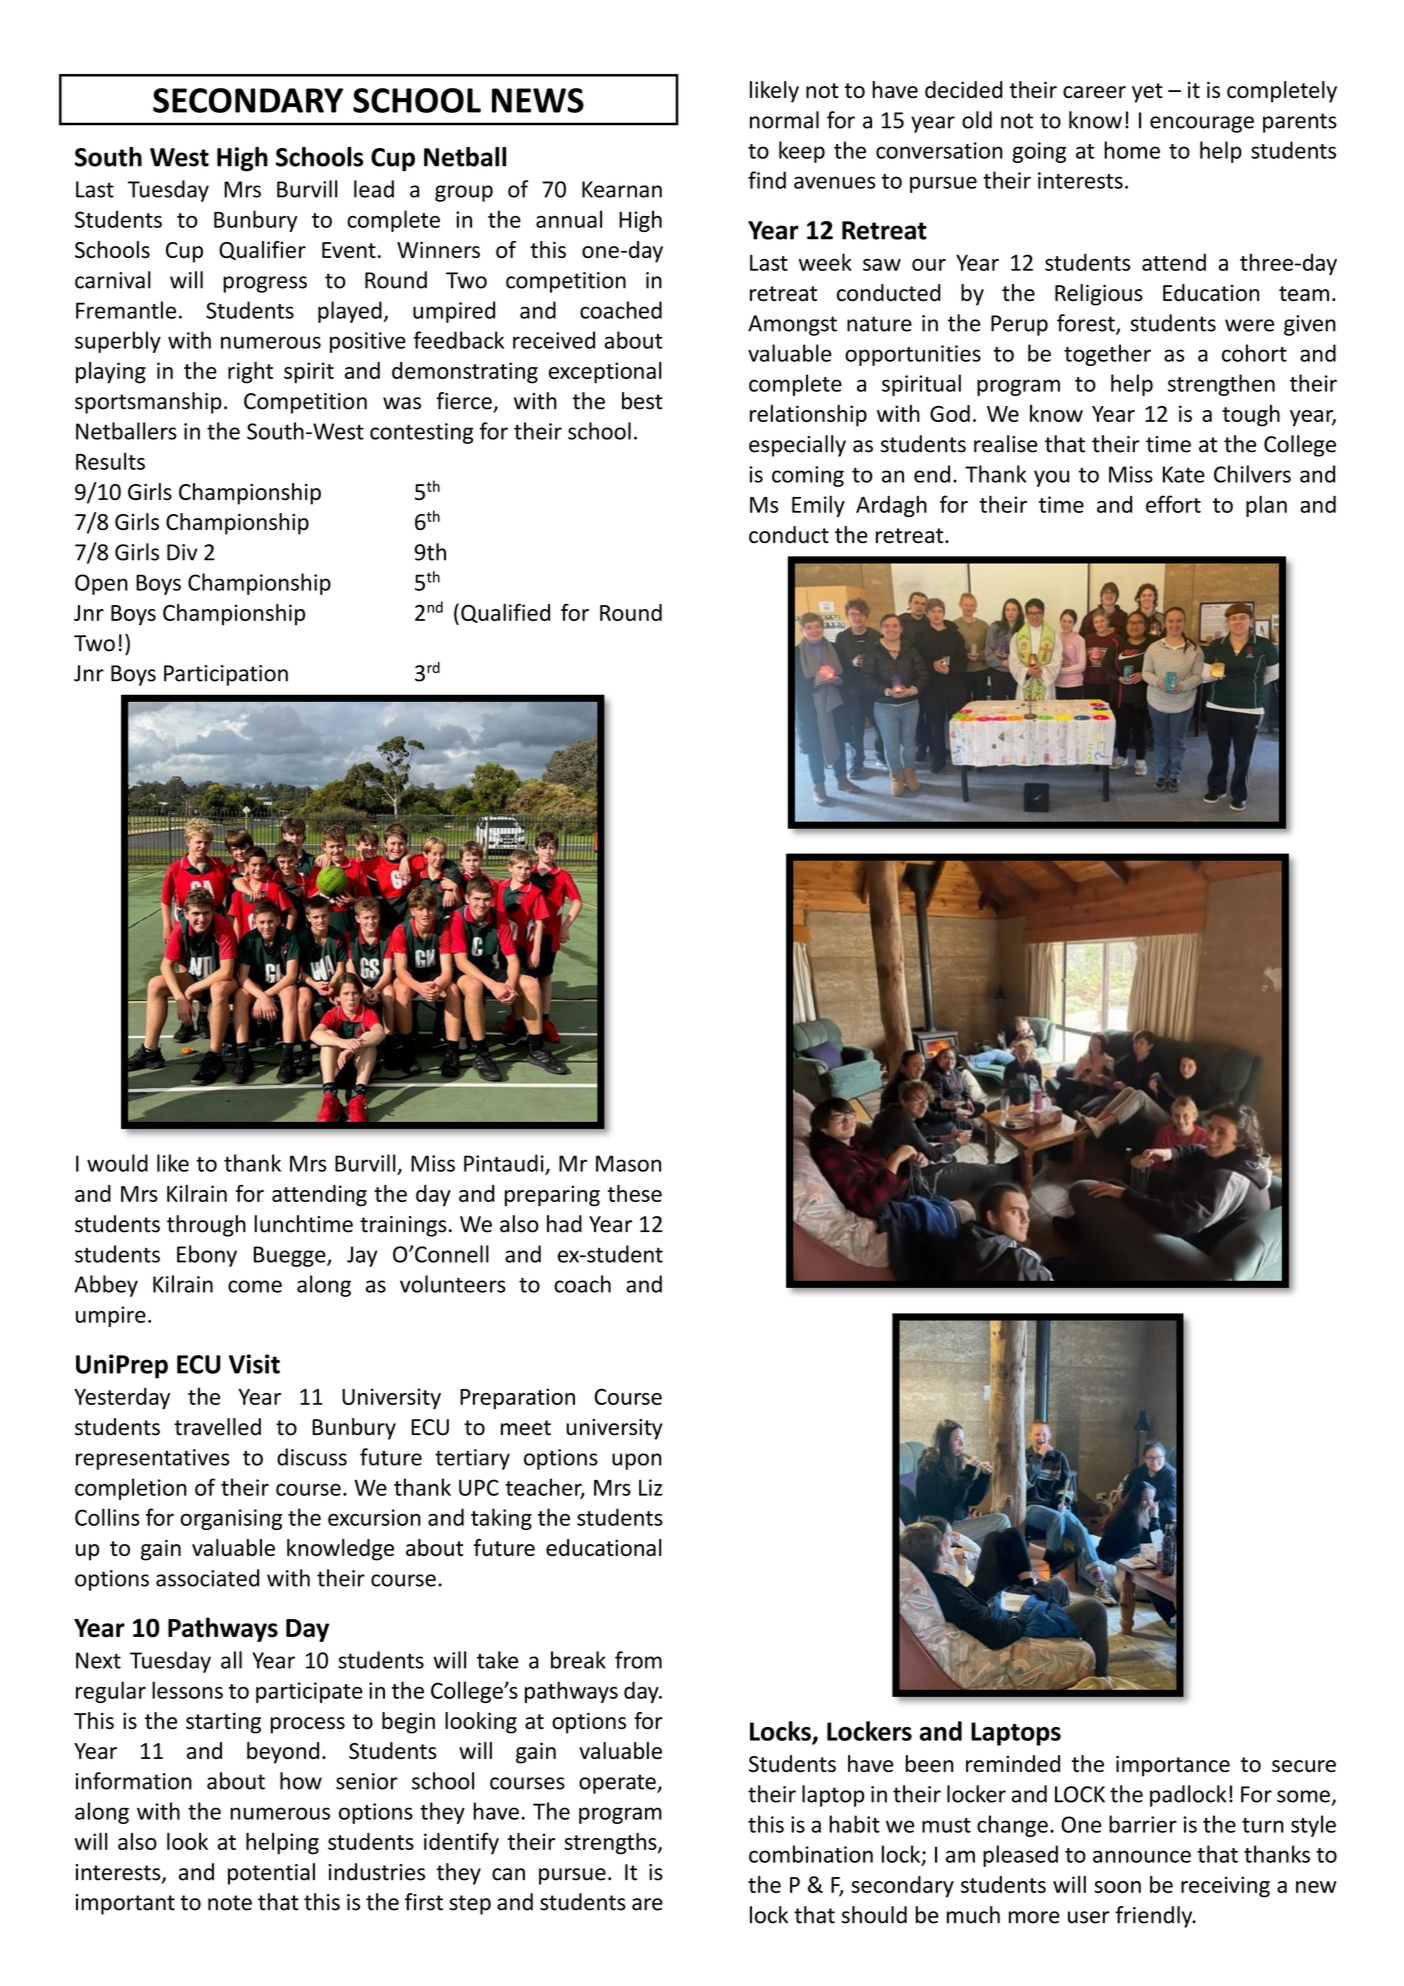 The width and height of the document is (1404, 1986). What do you see at coordinates (262, 250) in the document?
I see `Qualifier` at bounding box center [262, 250].
